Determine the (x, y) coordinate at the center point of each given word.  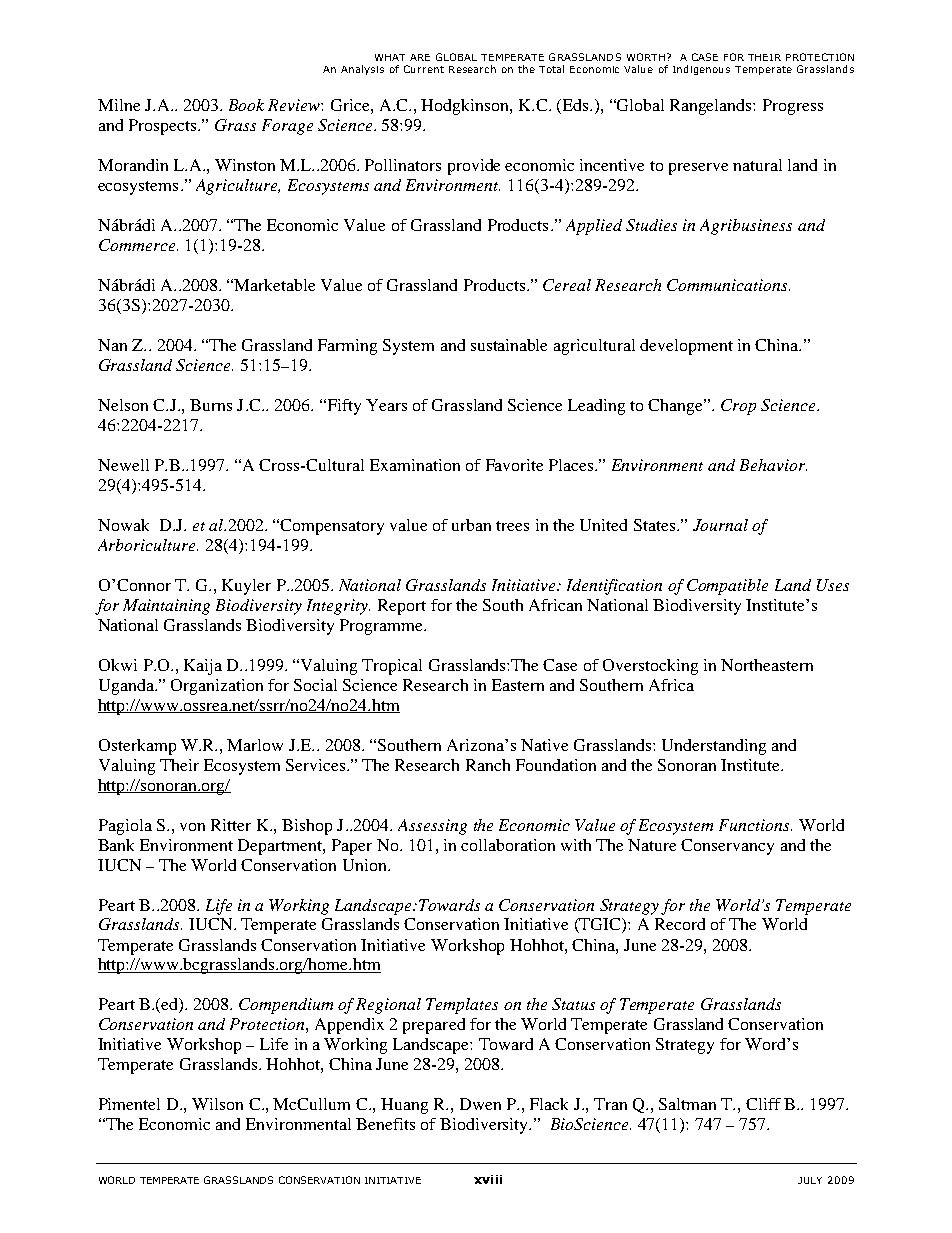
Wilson (217, 1104)
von (192, 827)
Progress (793, 107)
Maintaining (166, 607)
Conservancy (727, 847)
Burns (211, 405)
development (686, 347)
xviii (488, 1179)
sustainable (509, 345)
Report (402, 607)
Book (246, 105)
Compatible (727, 587)
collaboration (508, 845)
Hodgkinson (466, 107)
